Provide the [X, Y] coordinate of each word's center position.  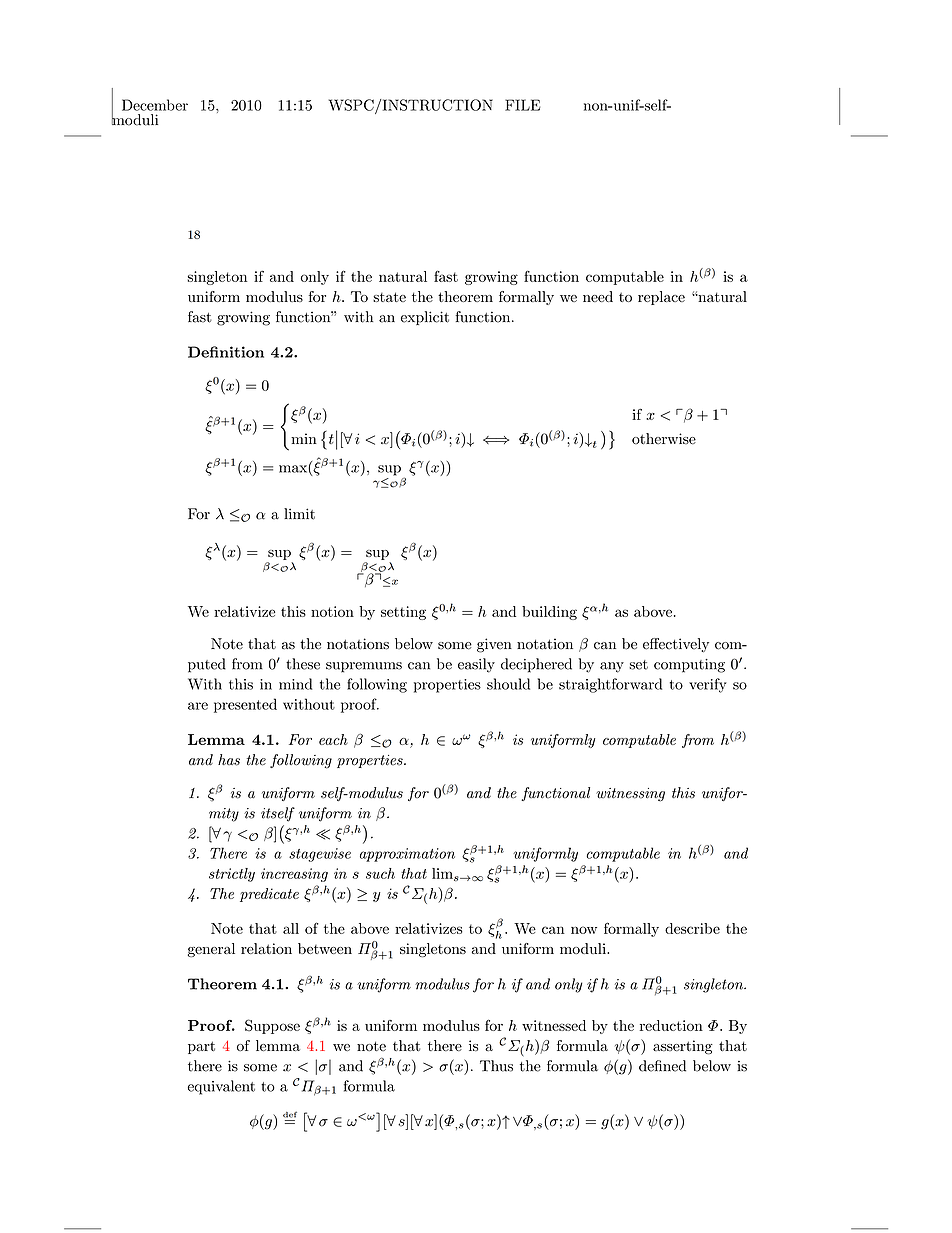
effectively [676, 645]
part [201, 1047]
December [155, 105]
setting [403, 613]
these [303, 664]
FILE [522, 105]
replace [661, 298]
